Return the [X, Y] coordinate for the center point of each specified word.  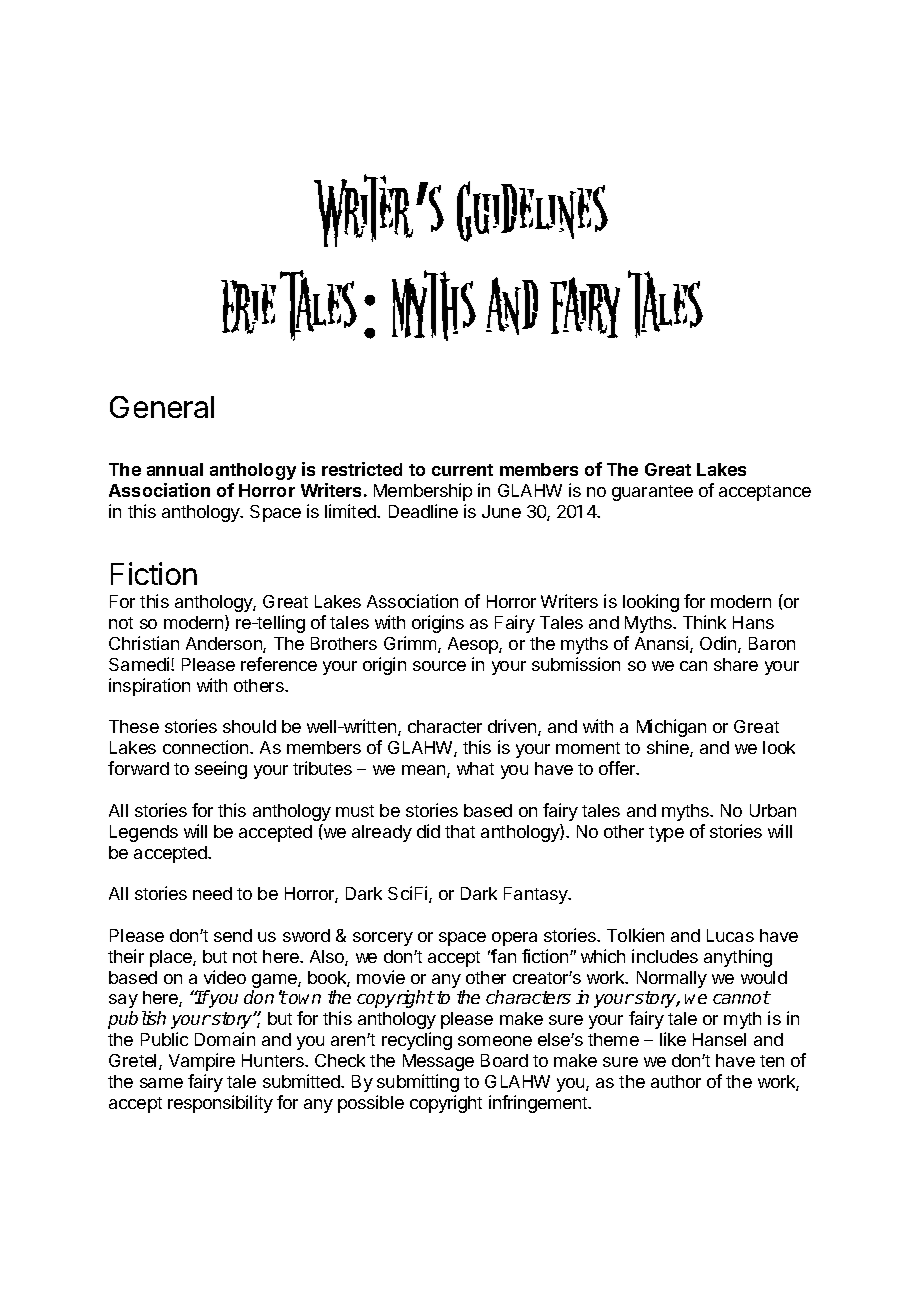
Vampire [202, 1062]
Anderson [225, 645]
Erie [248, 307]
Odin [719, 644]
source [439, 666]
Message [438, 1062]
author [676, 1081]
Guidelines [532, 211]
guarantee [652, 493]
